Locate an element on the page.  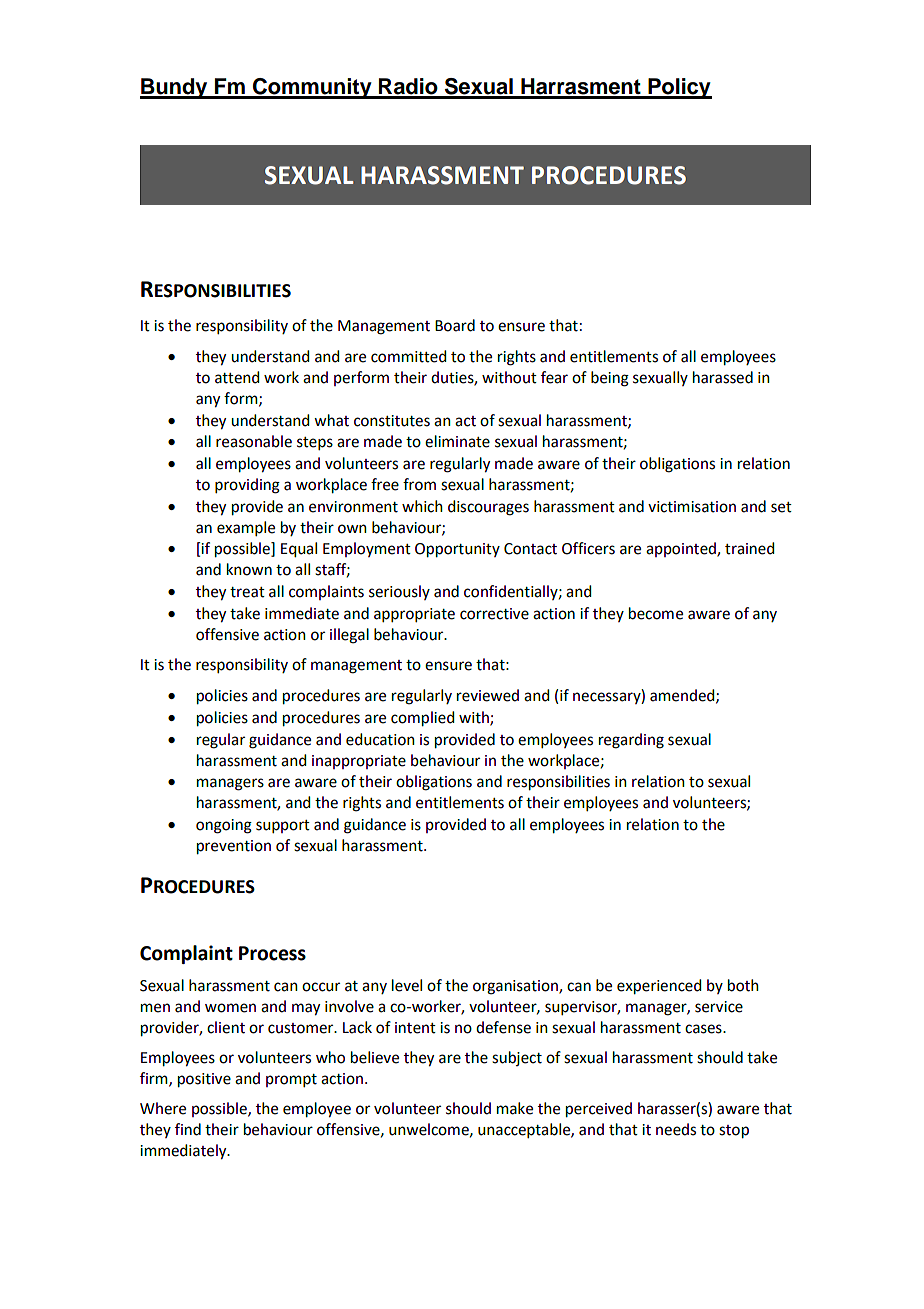
prevention is located at coordinates (234, 847).
